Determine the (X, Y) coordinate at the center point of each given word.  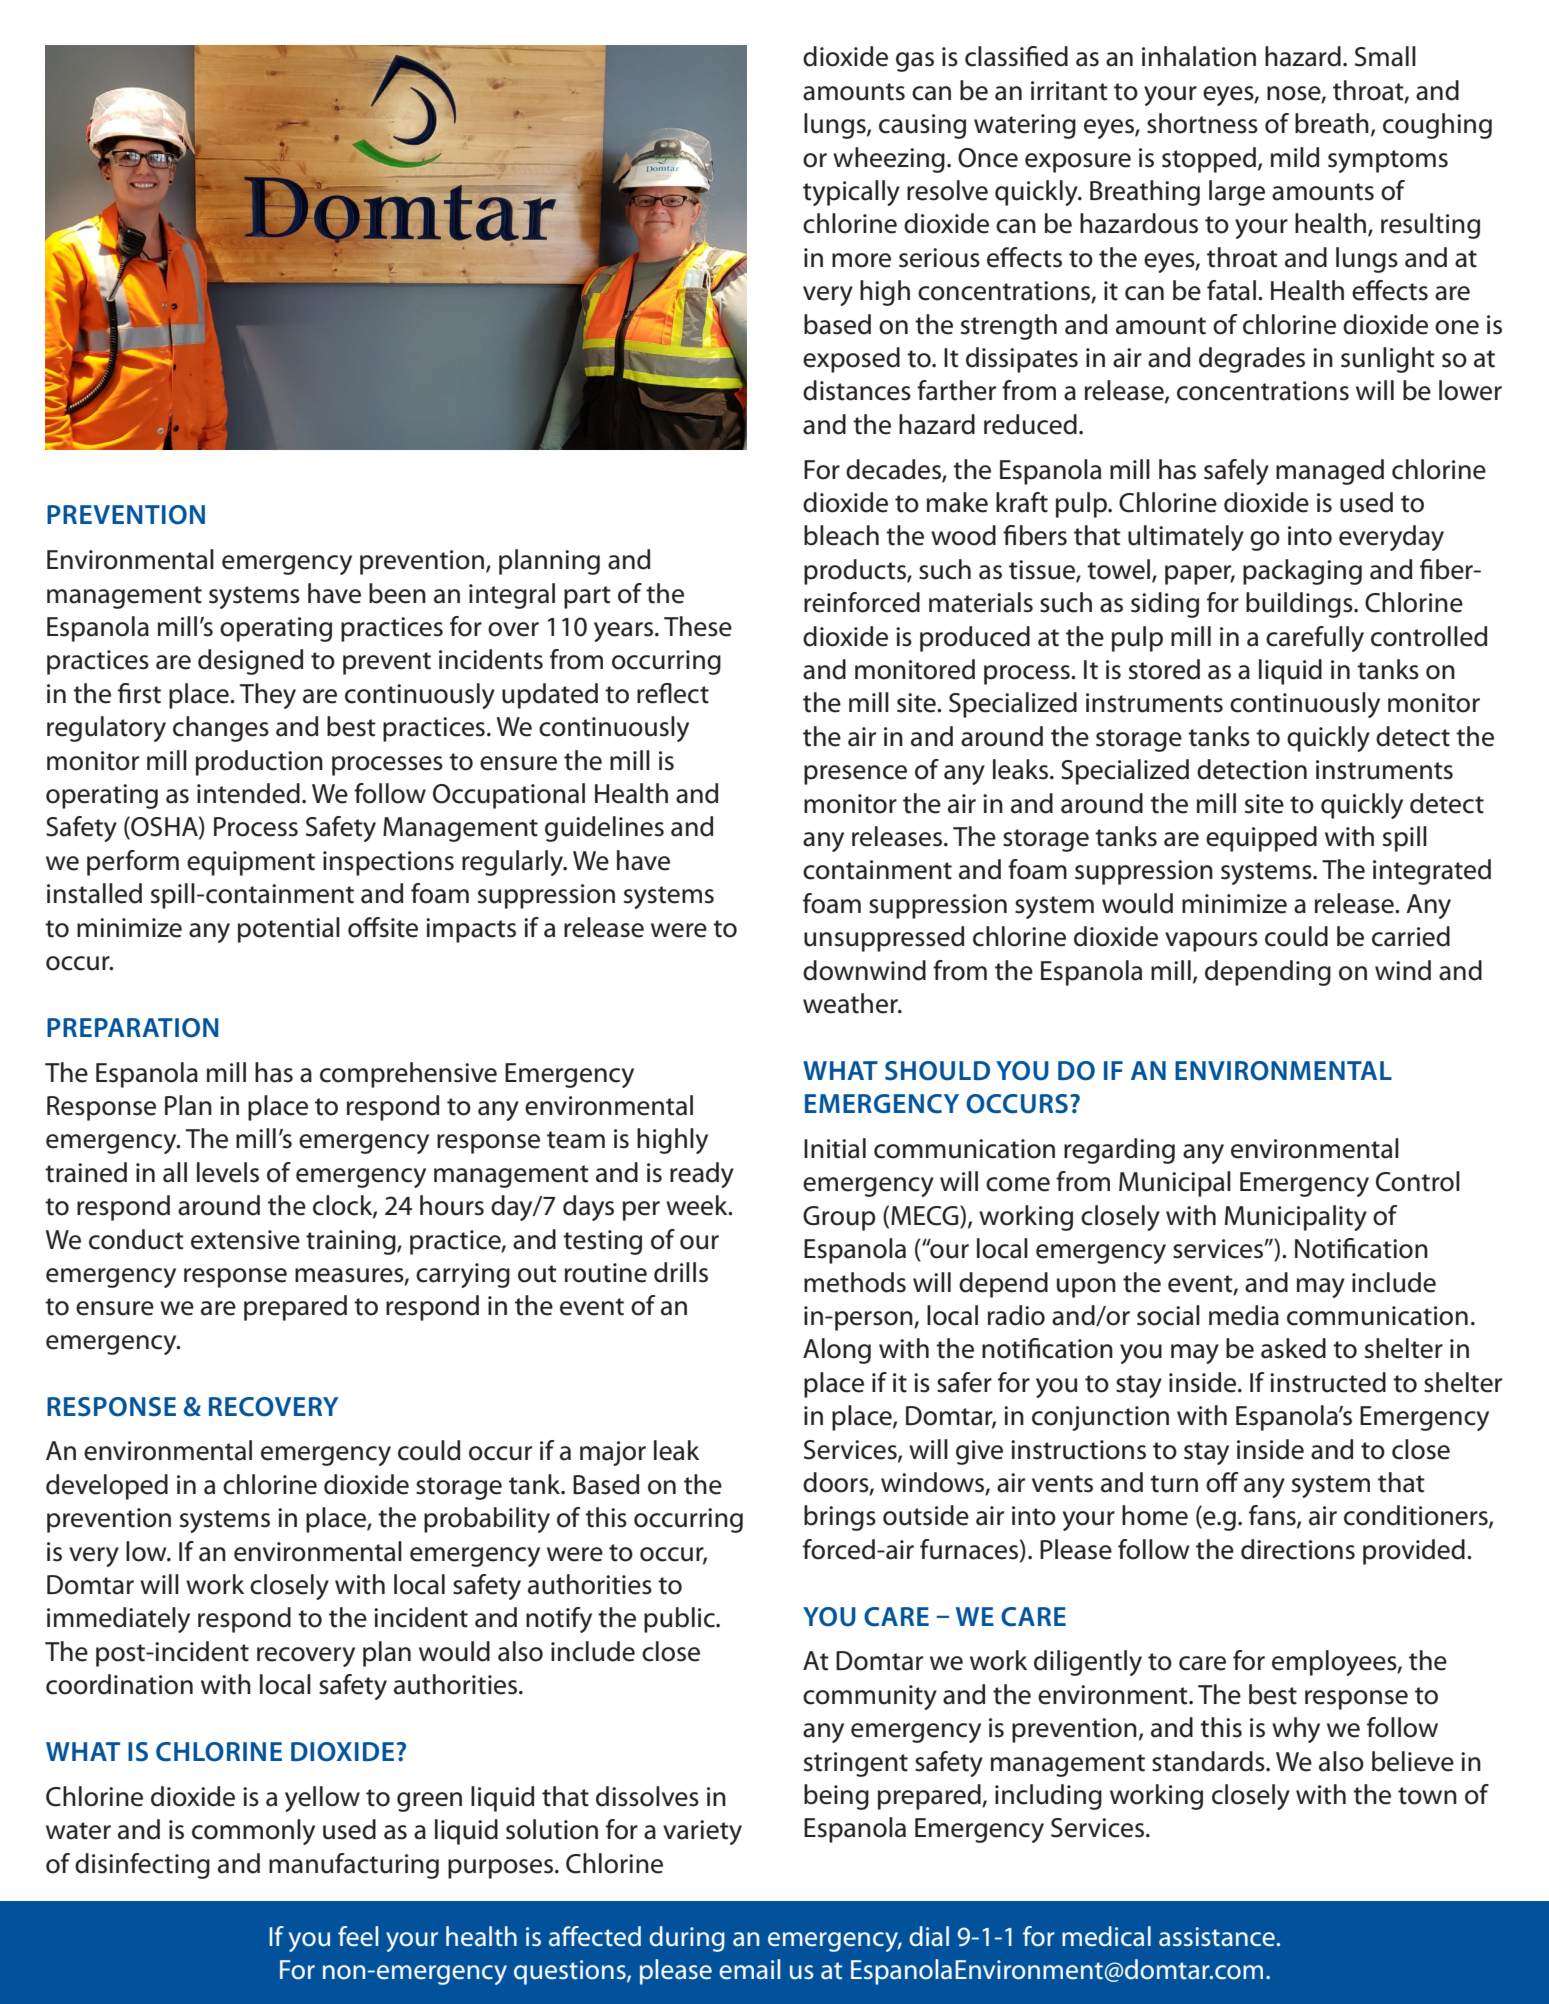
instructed (1328, 1382)
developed (107, 1487)
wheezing (889, 160)
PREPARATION (132, 1028)
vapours (1211, 942)
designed (250, 662)
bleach (841, 535)
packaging (1302, 572)
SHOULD (937, 1071)
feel (358, 1936)
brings (840, 1518)
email (749, 1969)
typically (851, 193)
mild (1295, 157)
